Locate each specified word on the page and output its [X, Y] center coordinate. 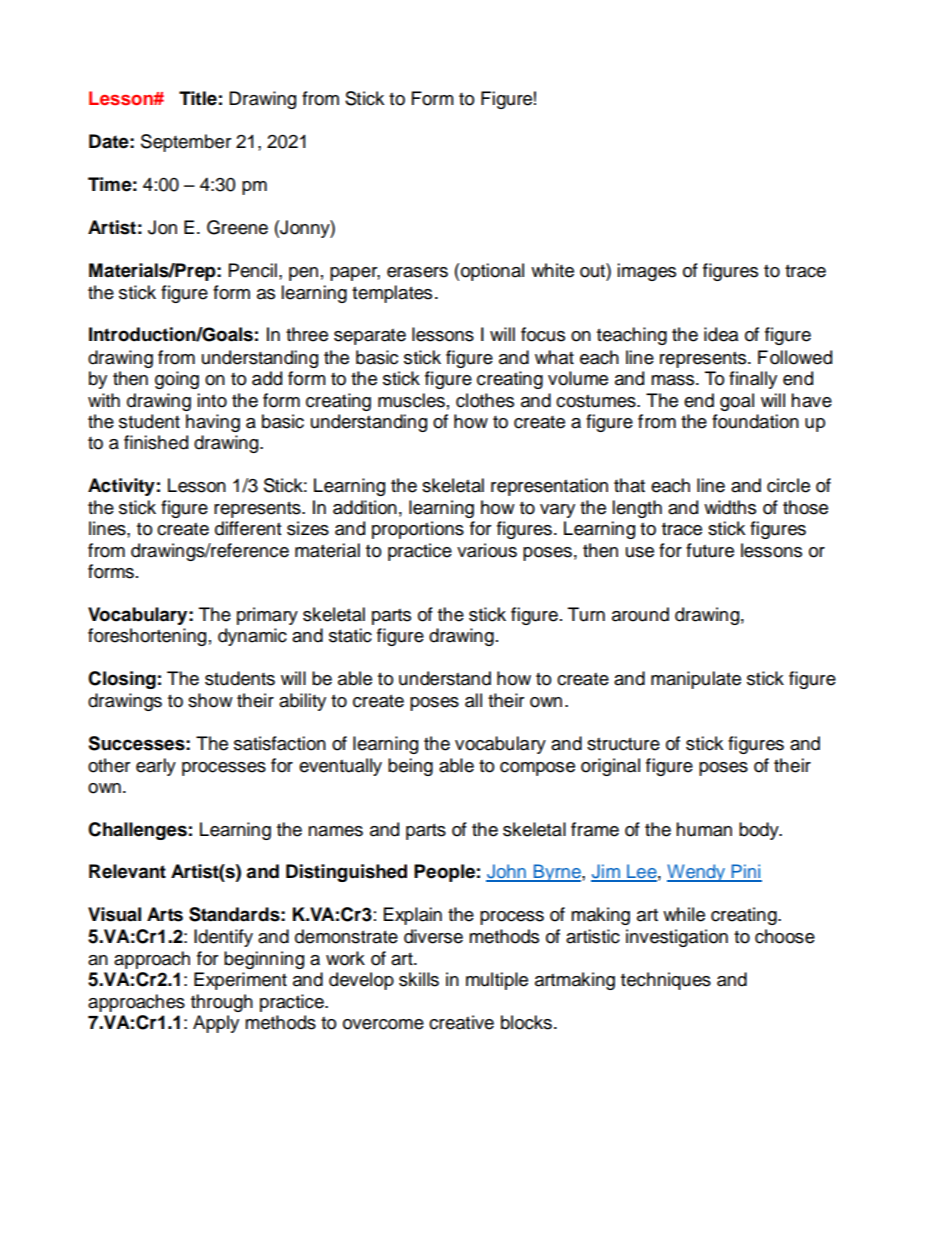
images [646, 272]
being [410, 767]
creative [461, 1022]
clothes [485, 400]
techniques [666, 981]
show [210, 700]
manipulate [696, 680]
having [213, 423]
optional [492, 272]
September [186, 143]
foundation [755, 421]
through [222, 1003]
